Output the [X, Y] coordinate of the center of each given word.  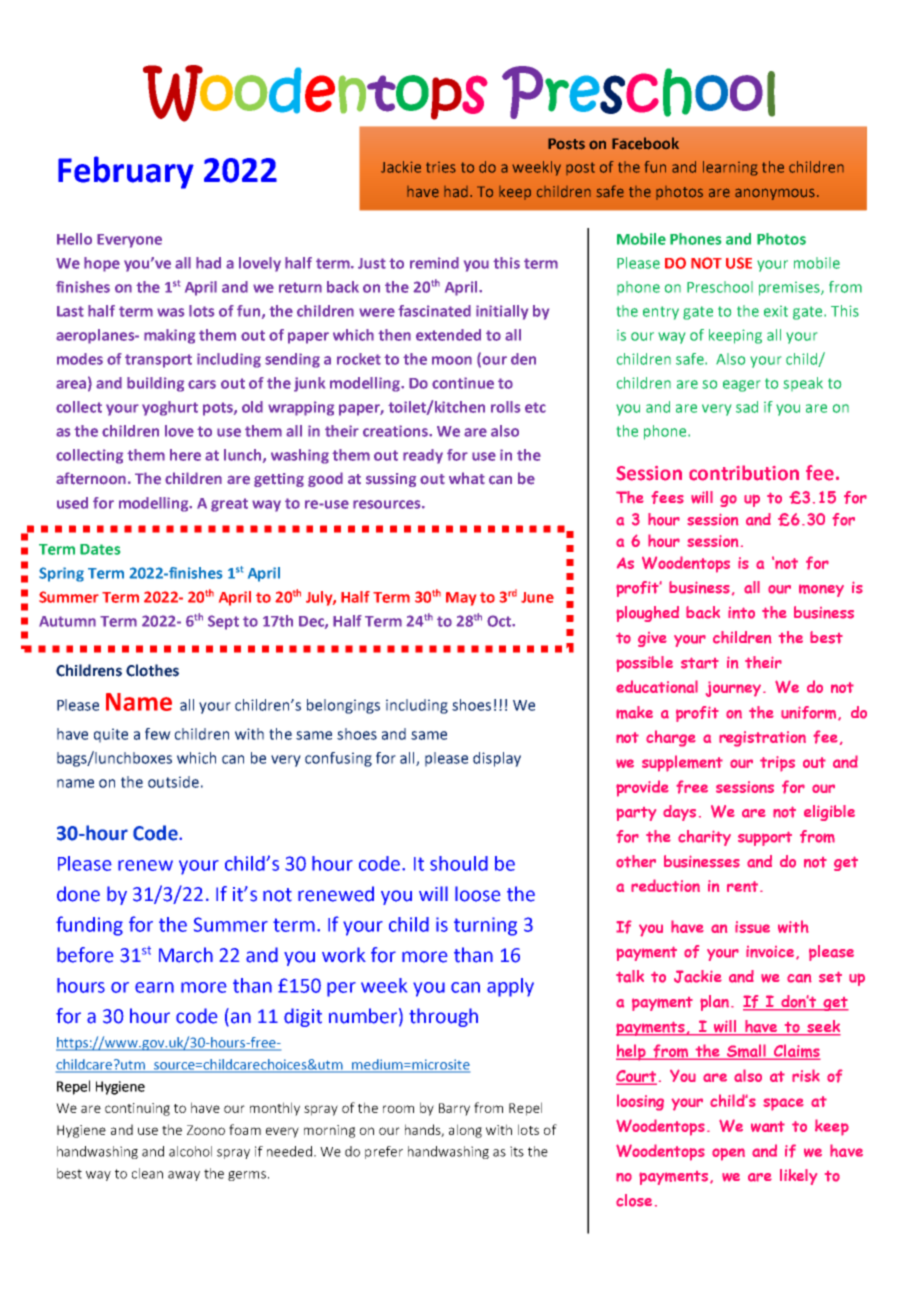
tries [441, 167]
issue [752, 927]
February [126, 172]
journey [735, 689]
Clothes [152, 670]
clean [147, 1173]
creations [396, 431]
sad [747, 407]
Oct [500, 621]
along [465, 1131]
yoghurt [170, 408]
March [186, 955]
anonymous [775, 194]
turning [485, 926]
